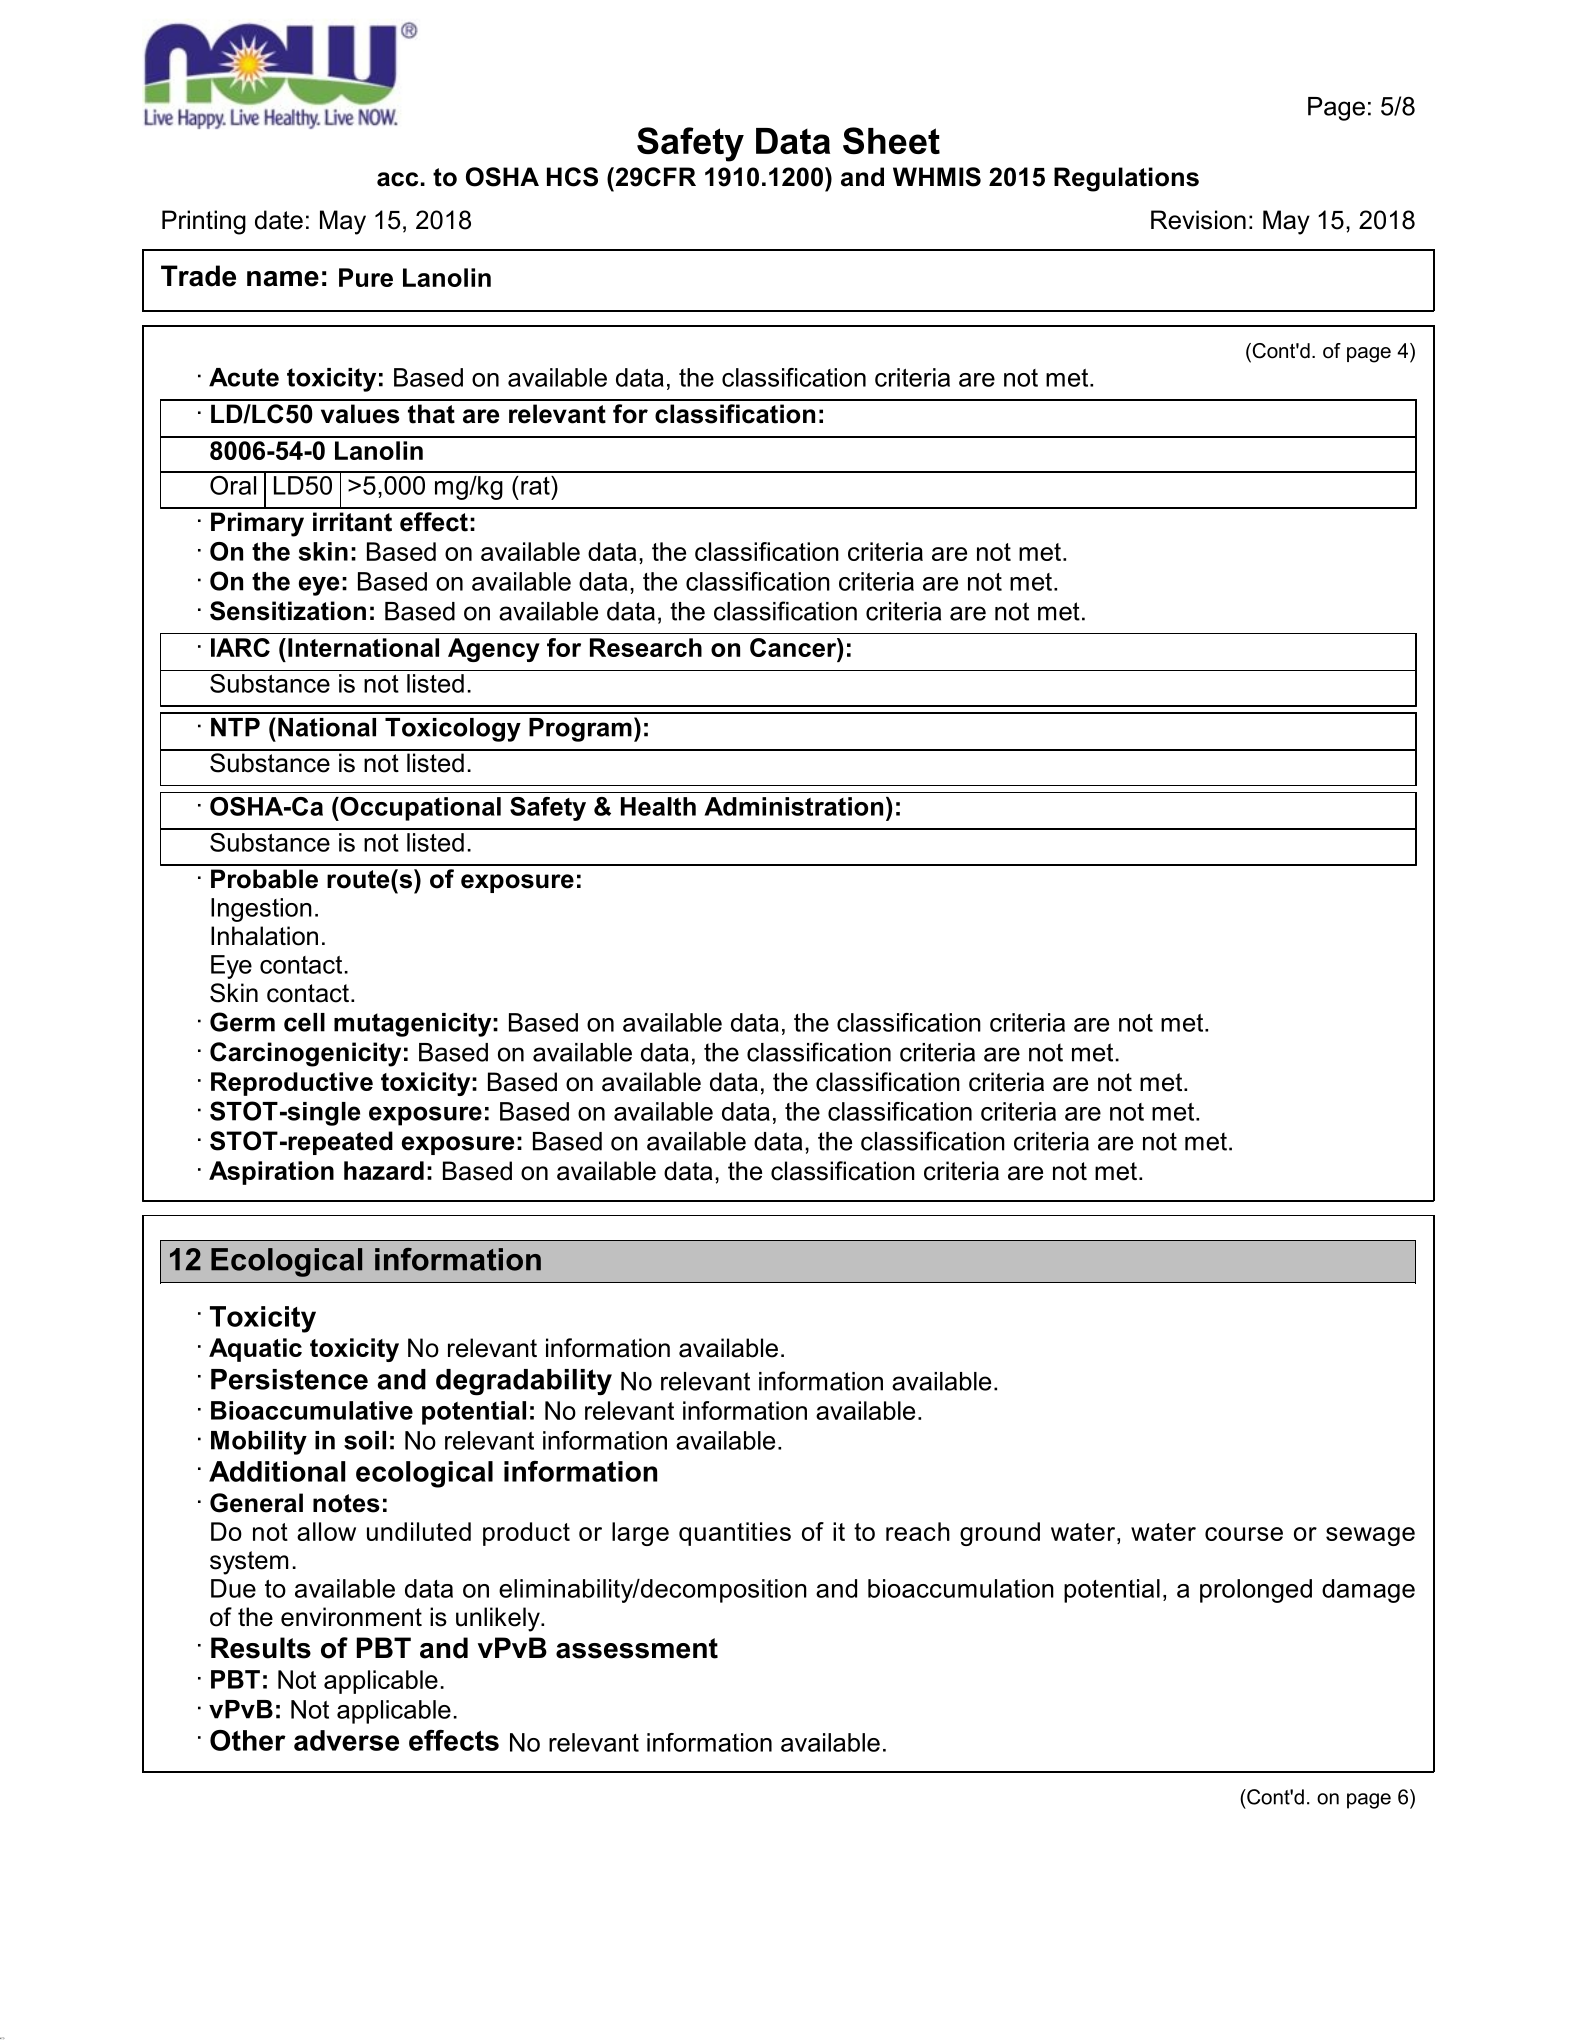 Image resolution: width=1576 pixels, height=2040 pixels. What do you see at coordinates (279, 220) in the image?
I see `date` at bounding box center [279, 220].
